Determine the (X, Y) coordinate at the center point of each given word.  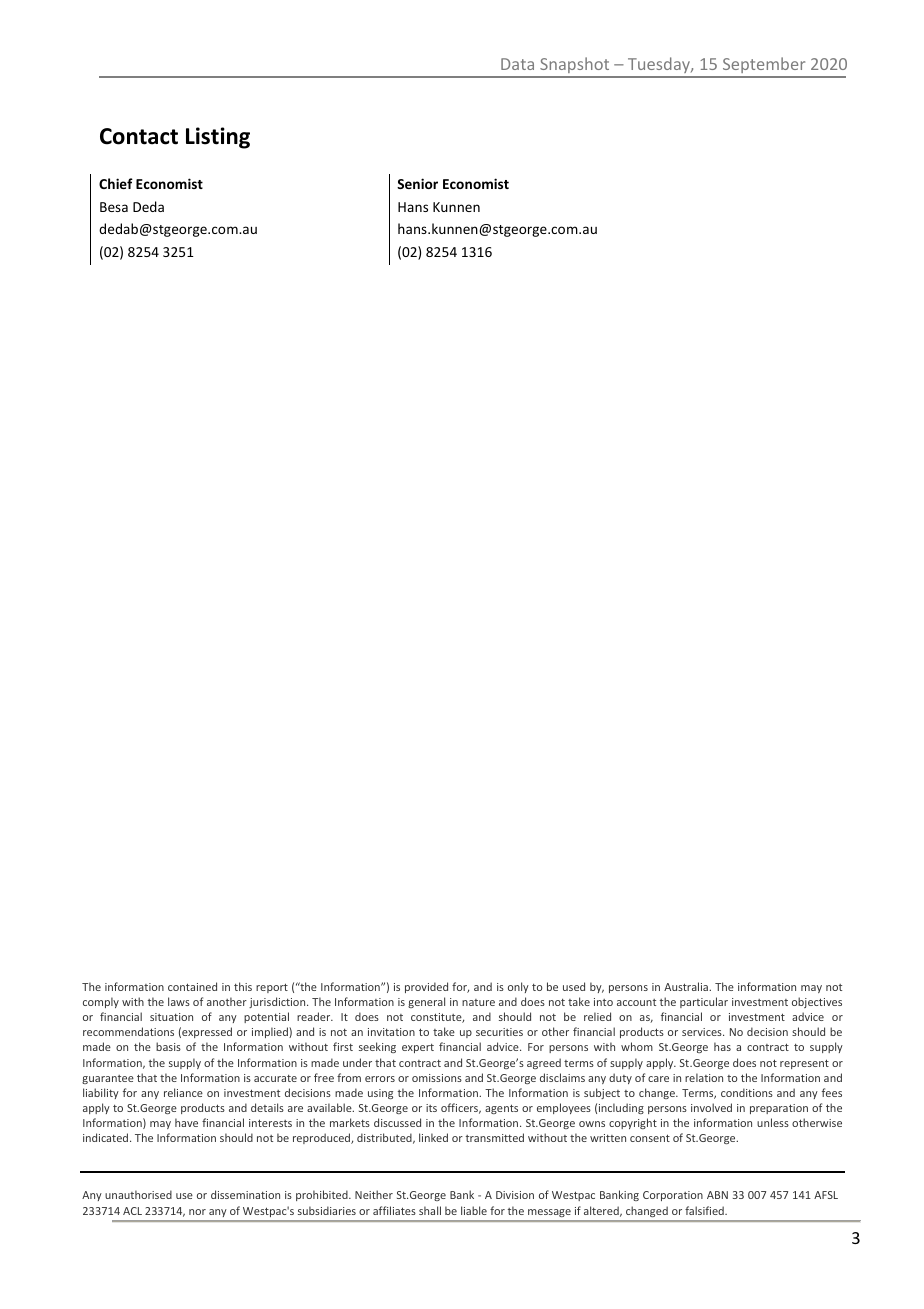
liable (474, 1210)
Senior (417, 183)
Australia (687, 986)
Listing (218, 138)
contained (192, 986)
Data (517, 64)
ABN (717, 1195)
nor (197, 1212)
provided (426, 987)
